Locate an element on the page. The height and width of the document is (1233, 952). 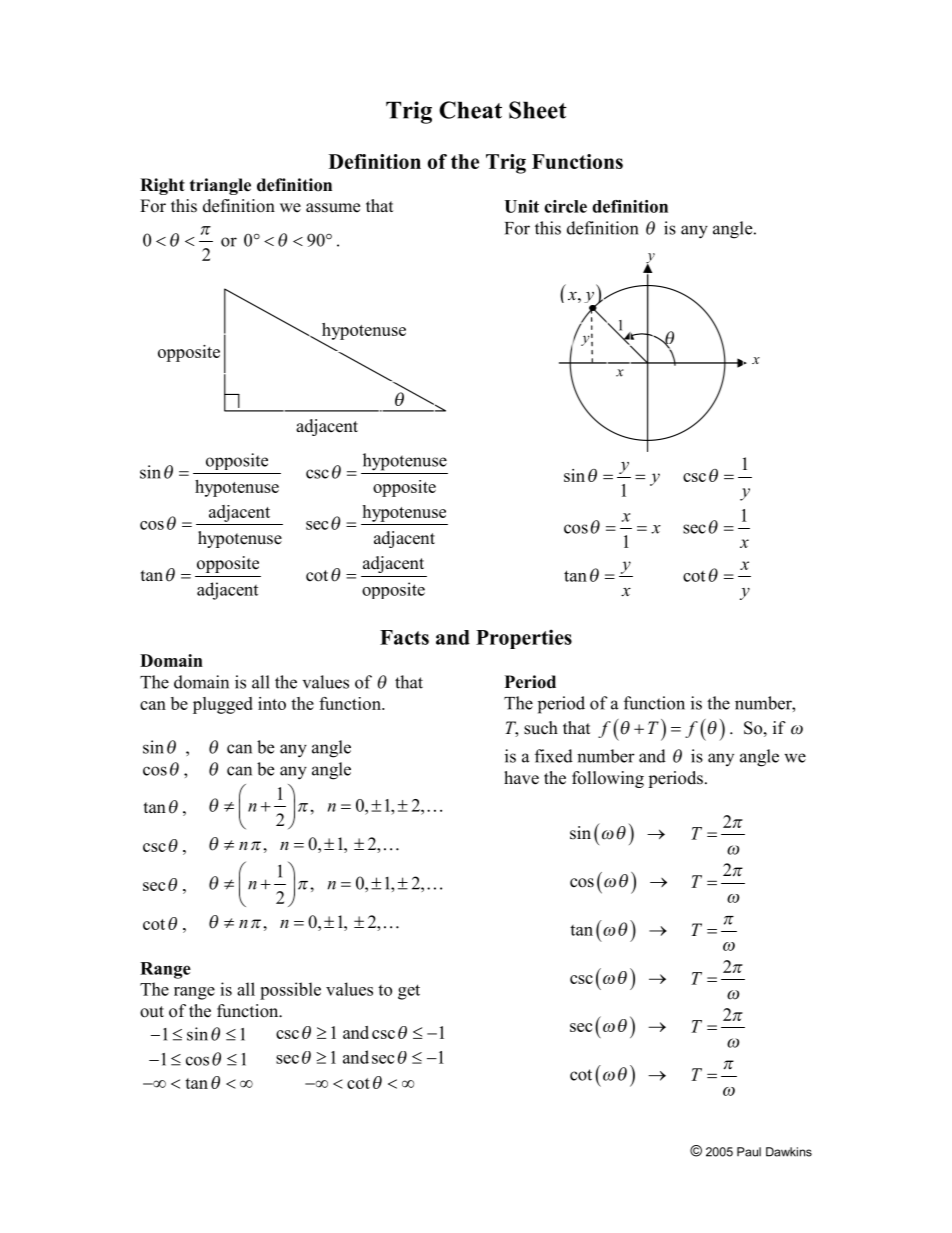
Cheat is located at coordinates (470, 110).
